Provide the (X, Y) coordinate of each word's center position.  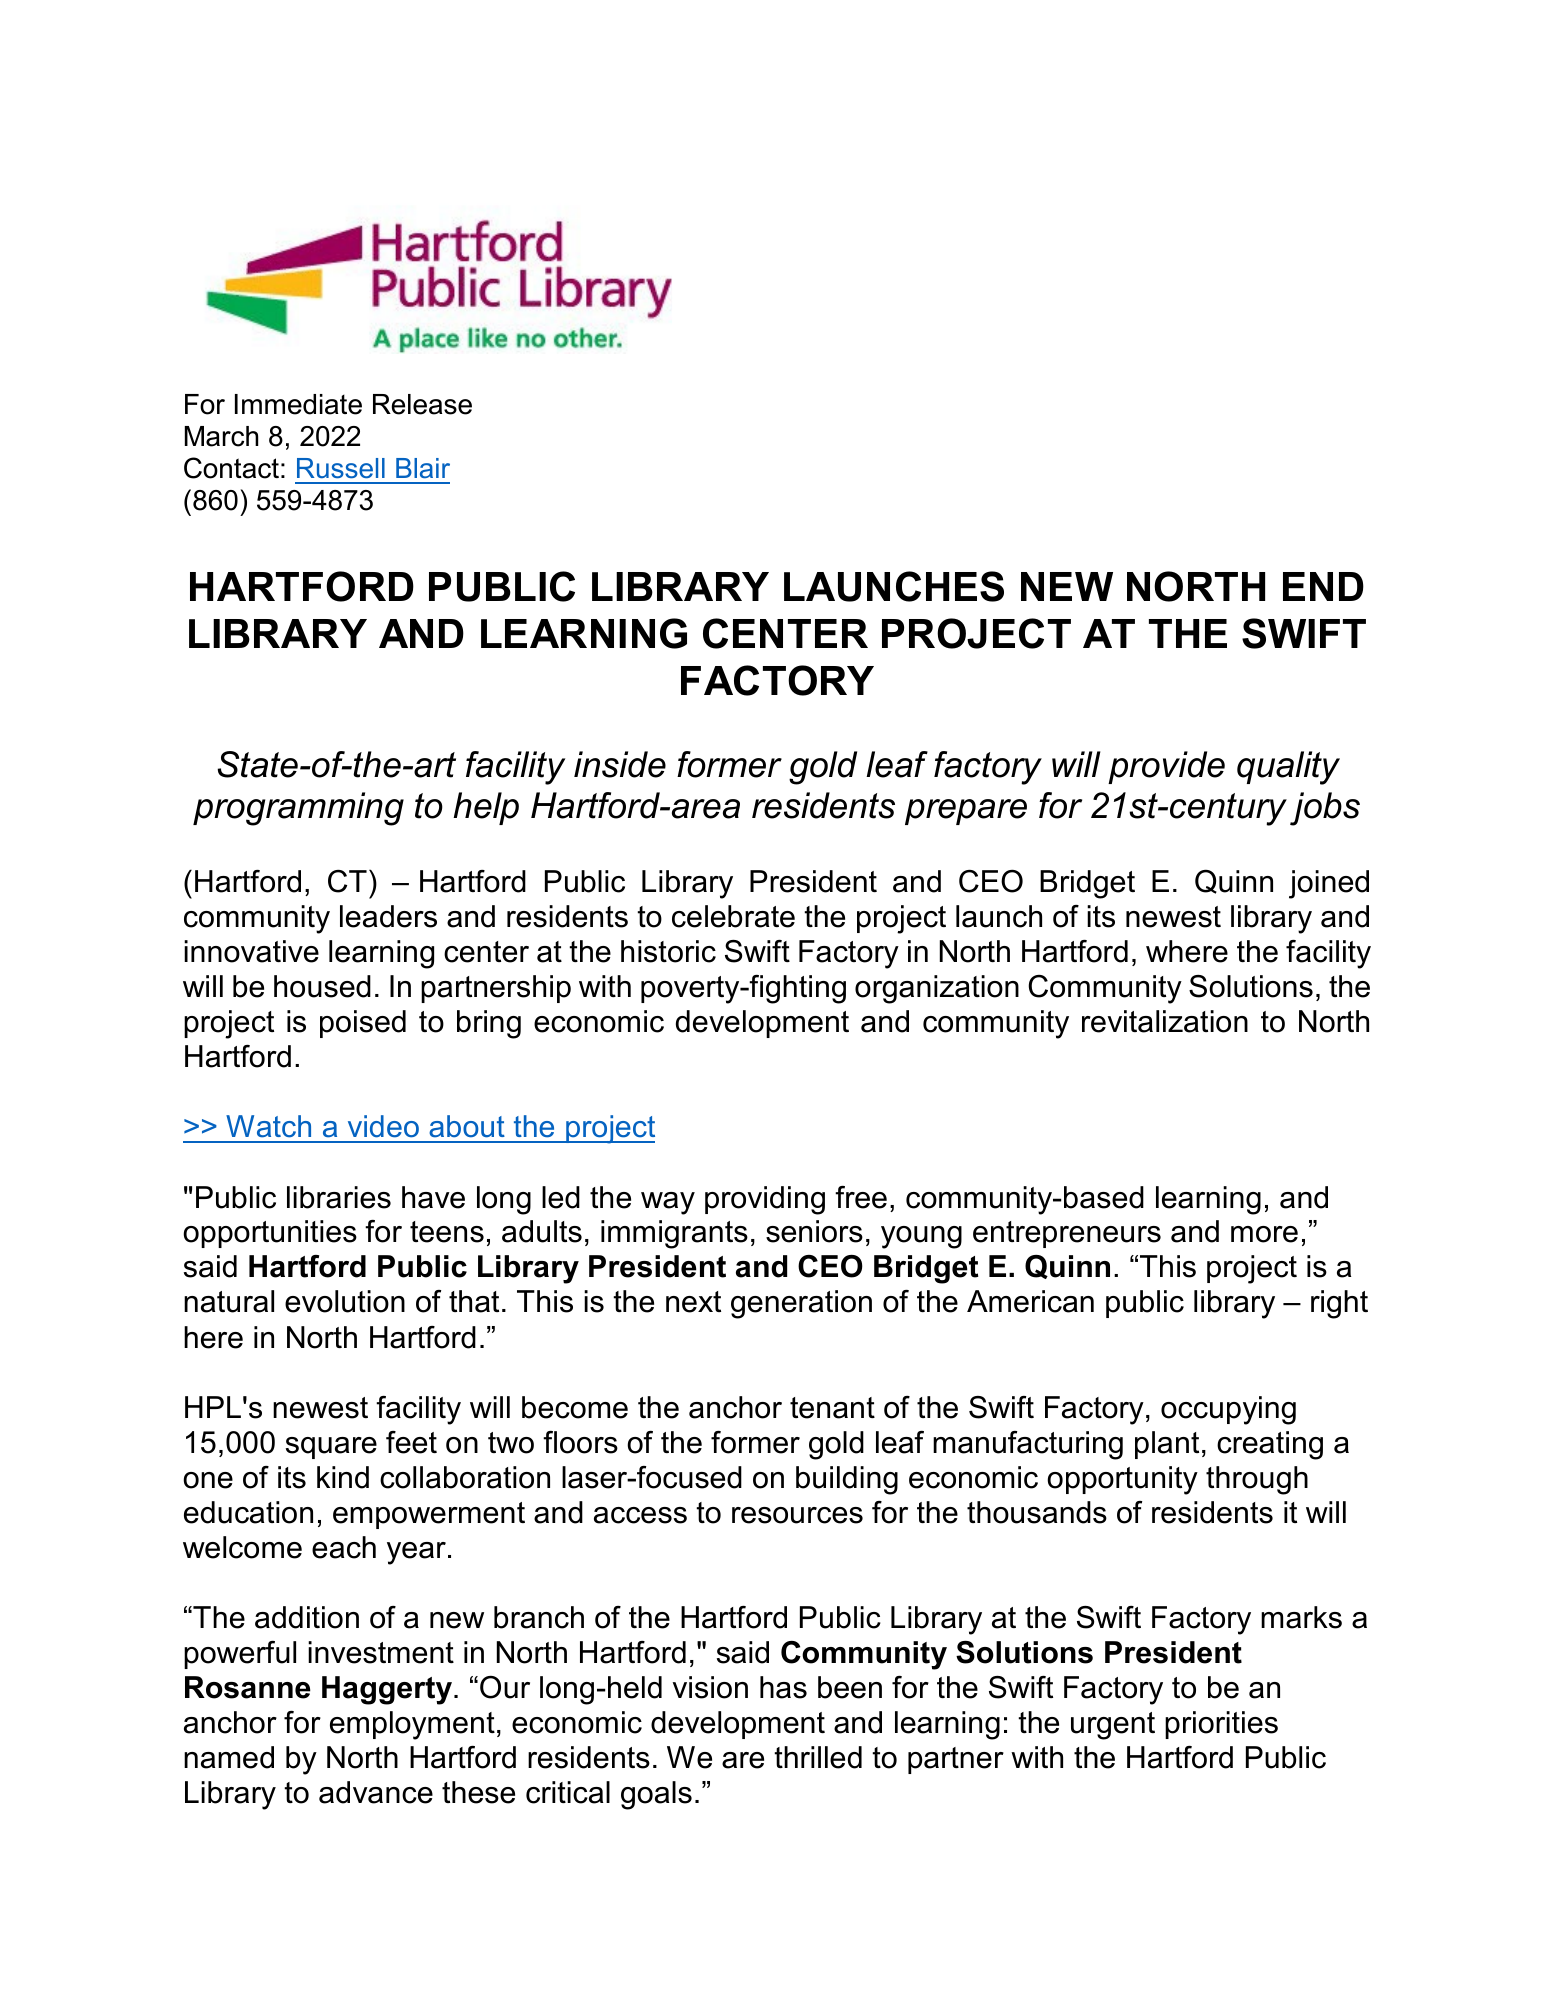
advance (376, 1792)
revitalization (1165, 1021)
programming (298, 809)
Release (422, 404)
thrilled (818, 1757)
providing (765, 1200)
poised (363, 1024)
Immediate (298, 404)
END (1323, 586)
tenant (832, 1408)
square (331, 1448)
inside (620, 764)
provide (1166, 767)
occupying (1228, 1410)
